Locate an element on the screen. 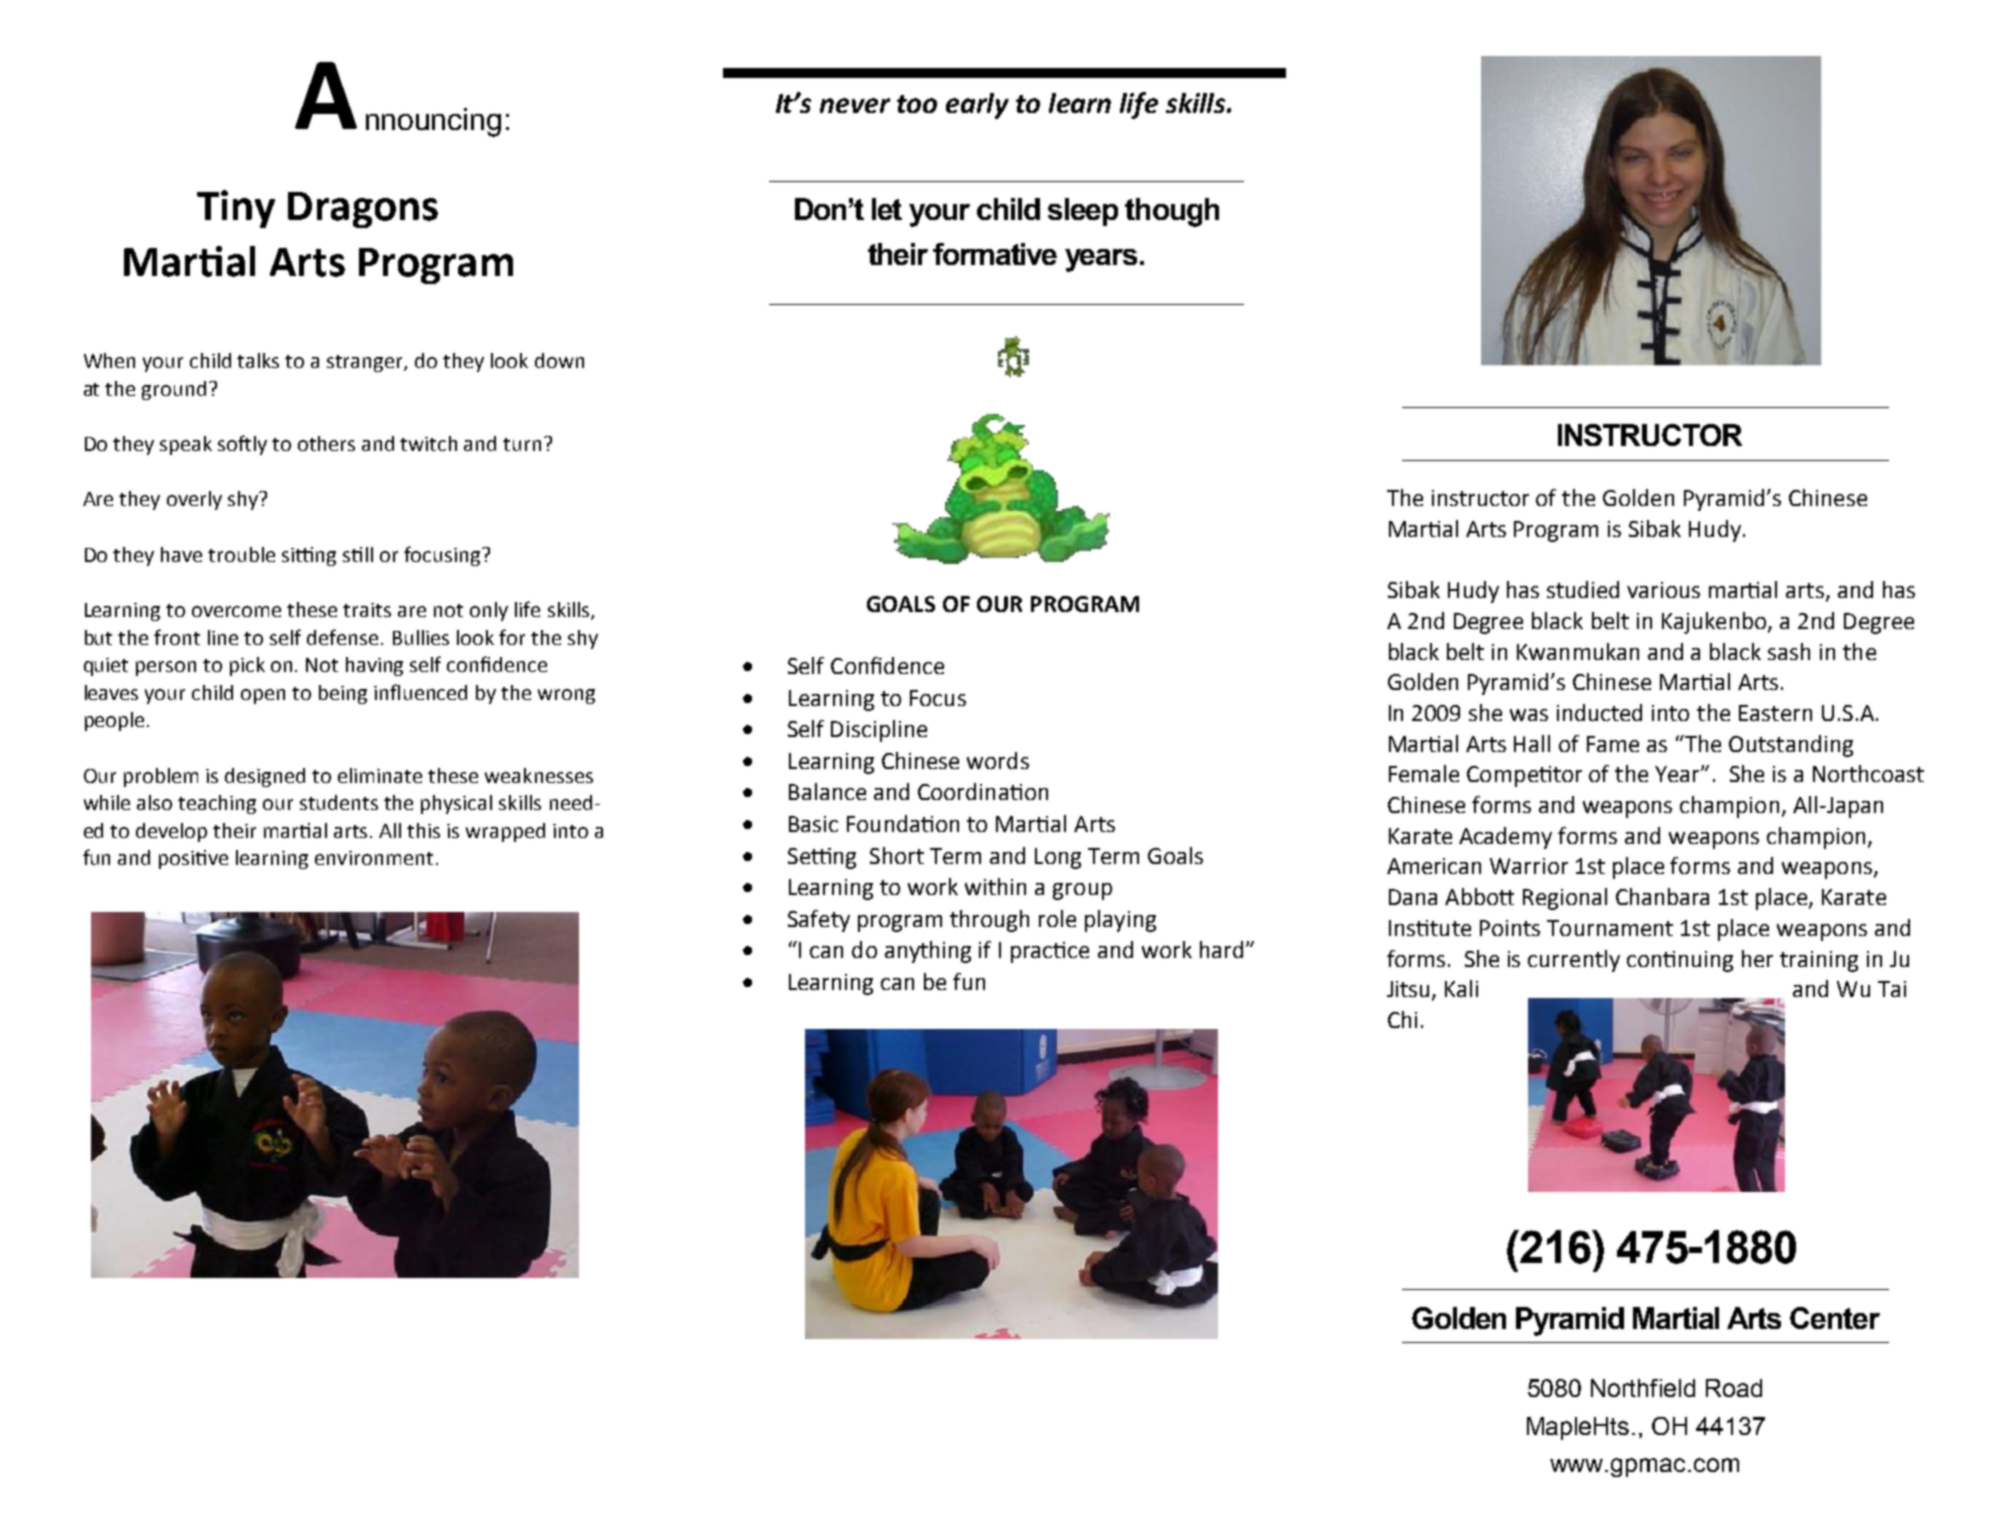 This screenshot has width=1990, height=1538. Fame is located at coordinates (1613, 744).
